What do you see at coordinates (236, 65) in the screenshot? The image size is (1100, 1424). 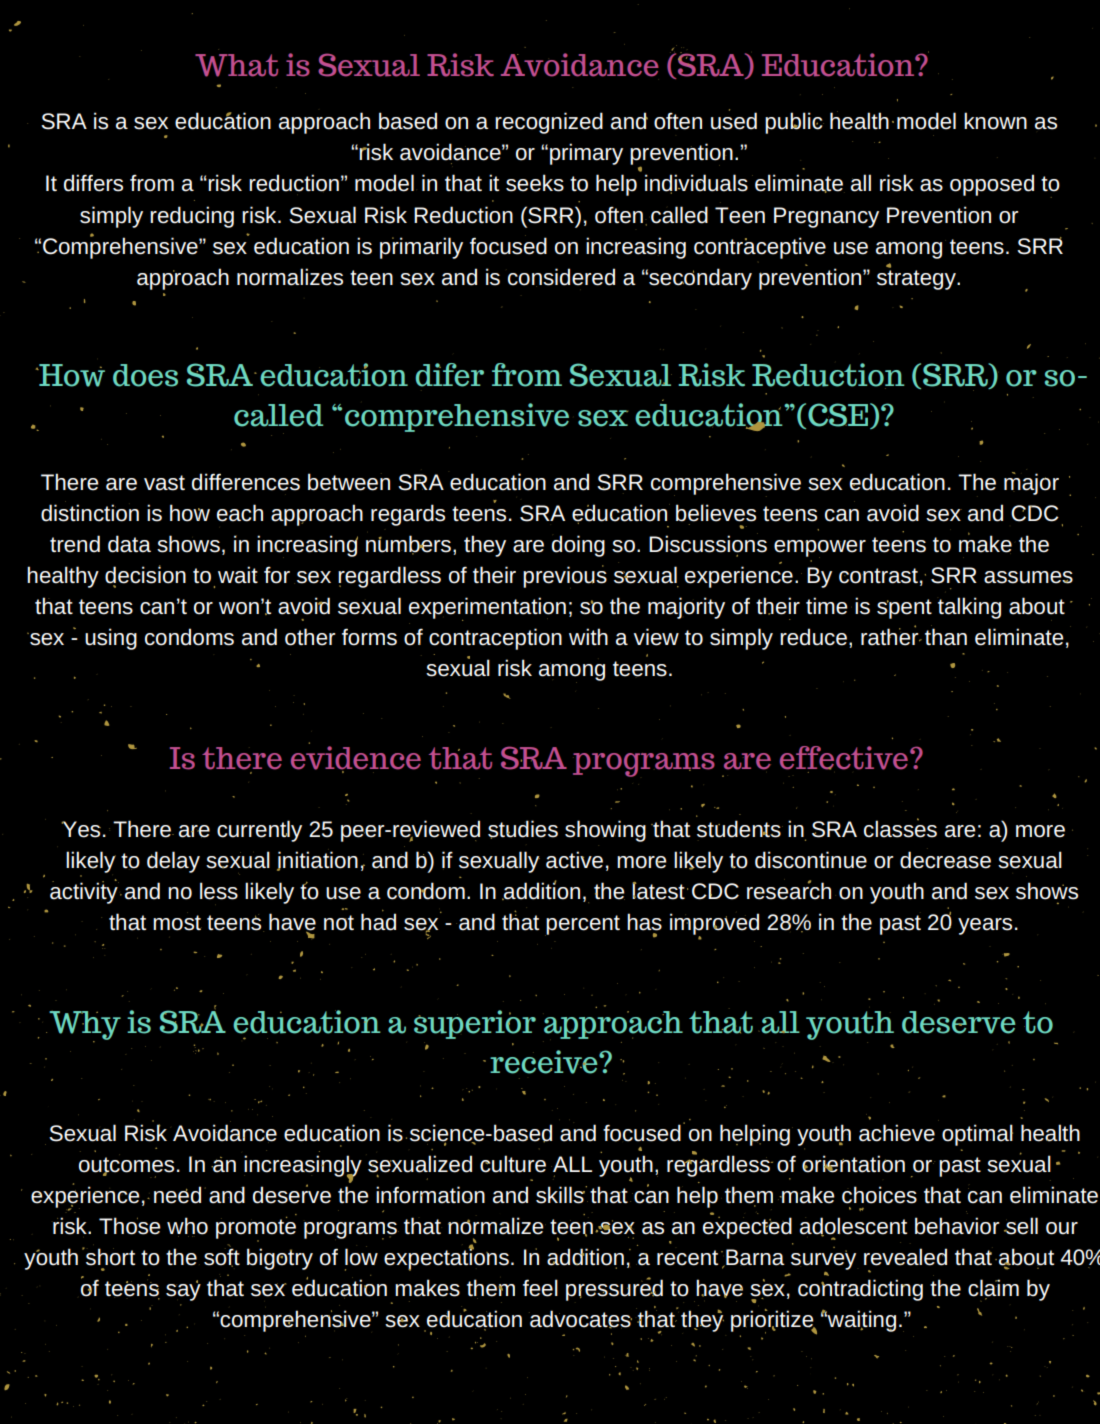 I see `What` at bounding box center [236, 65].
